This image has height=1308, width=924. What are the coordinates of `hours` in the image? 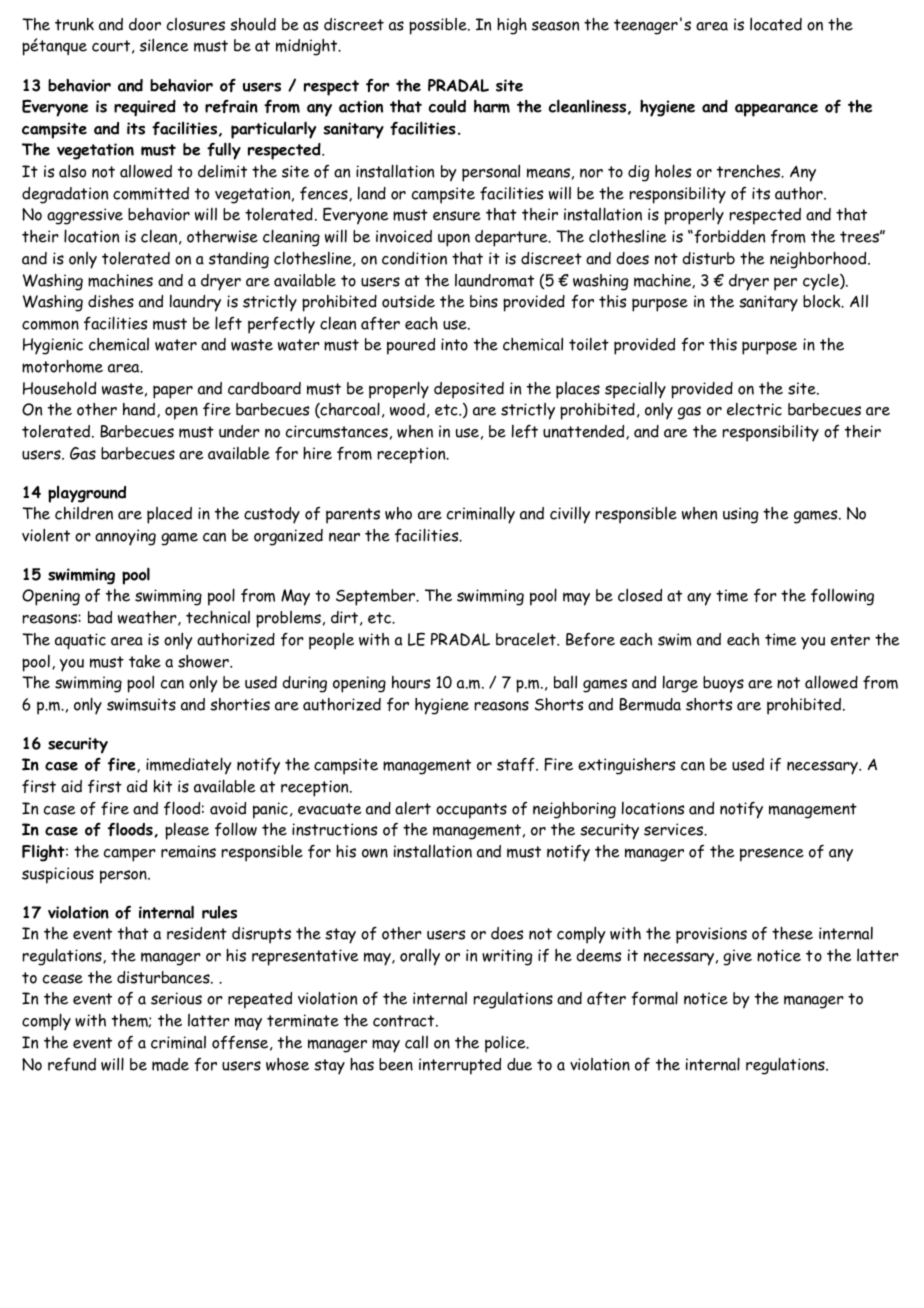 It's located at (411, 682).
